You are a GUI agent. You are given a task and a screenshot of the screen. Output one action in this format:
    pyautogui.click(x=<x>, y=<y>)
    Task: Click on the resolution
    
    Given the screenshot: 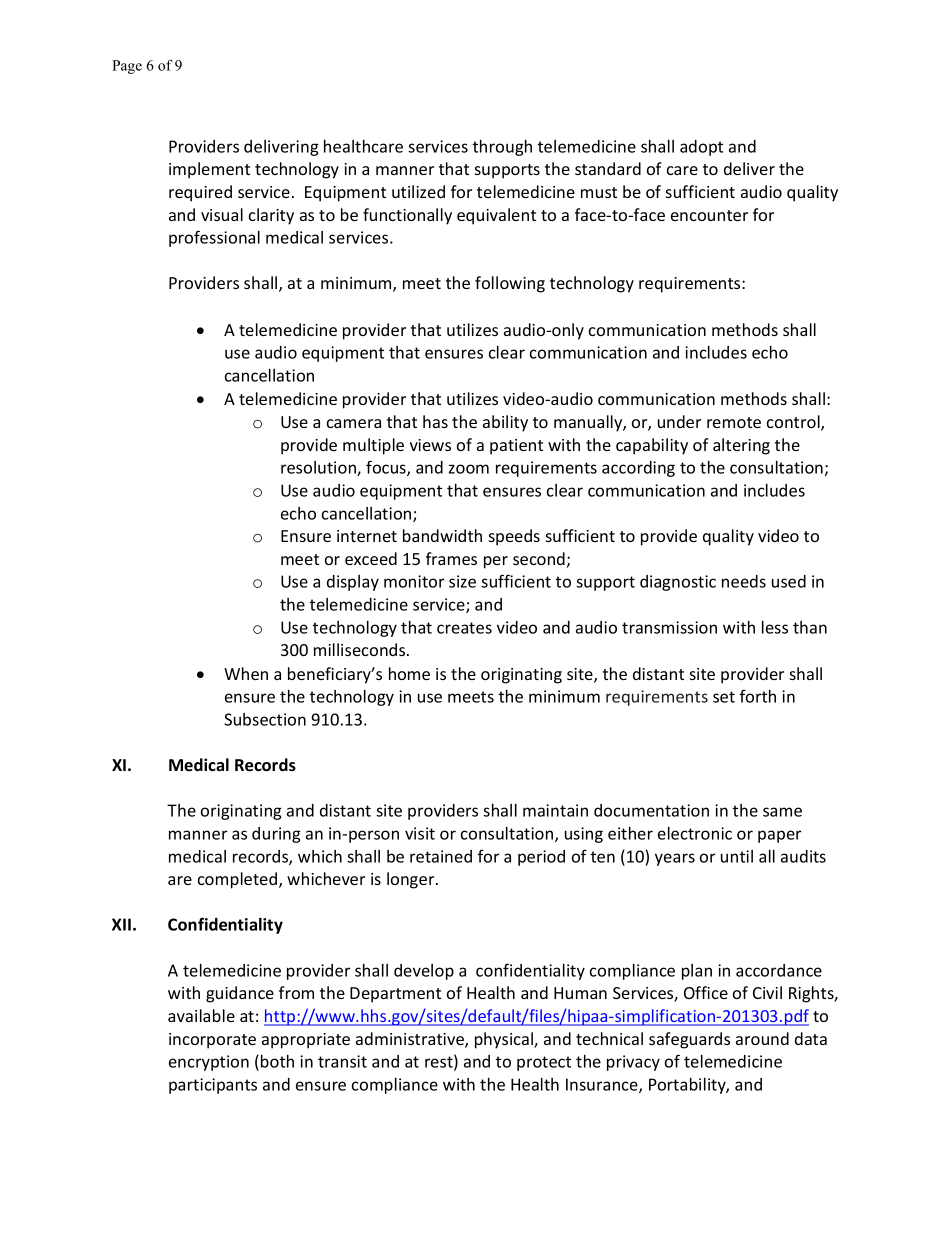 What is the action you would take?
    pyautogui.click(x=319, y=468)
